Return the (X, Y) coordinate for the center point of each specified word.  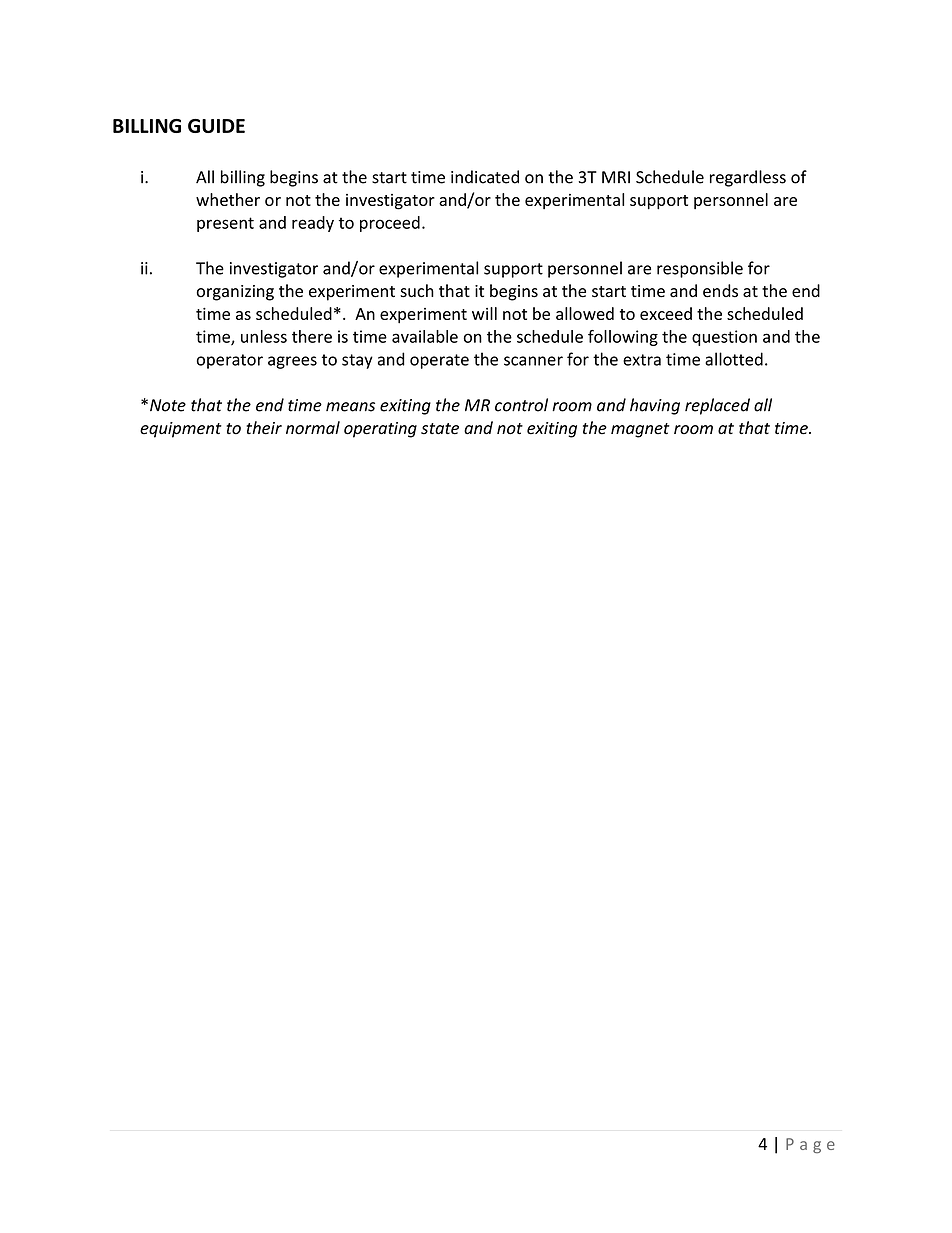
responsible (700, 269)
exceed (666, 313)
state (440, 429)
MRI (616, 177)
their (264, 428)
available (425, 336)
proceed (390, 224)
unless (264, 336)
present (225, 224)
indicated (485, 177)
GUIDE (216, 126)
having (655, 406)
